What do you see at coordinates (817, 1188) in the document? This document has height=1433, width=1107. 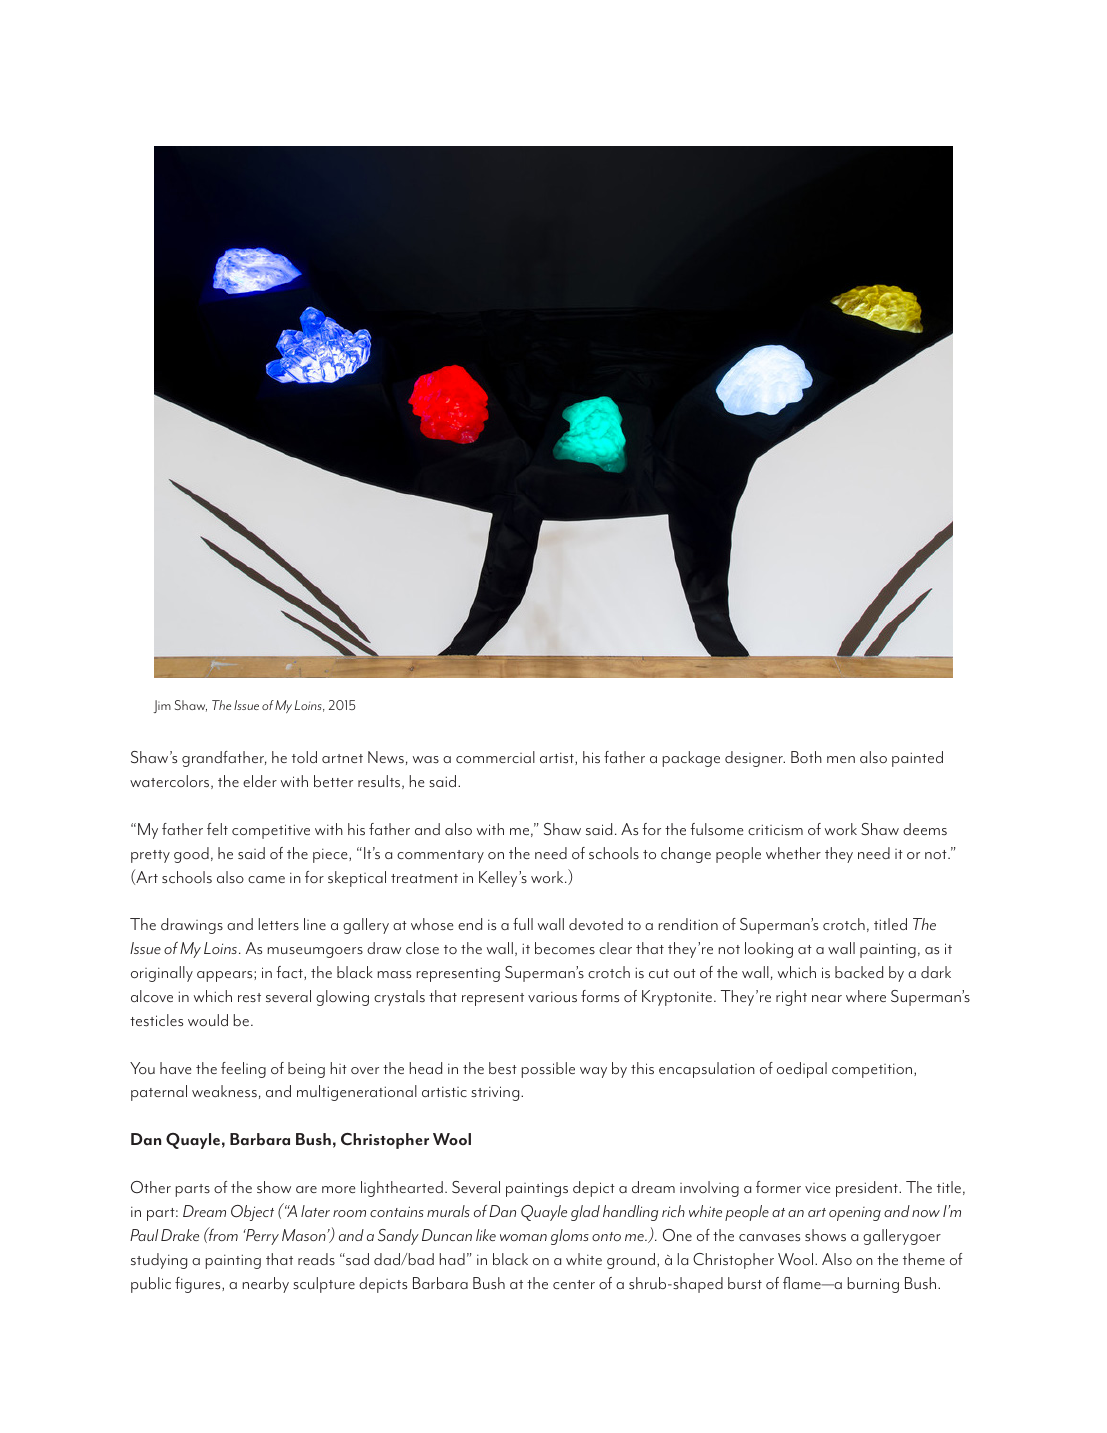 I see `vice` at bounding box center [817, 1188].
